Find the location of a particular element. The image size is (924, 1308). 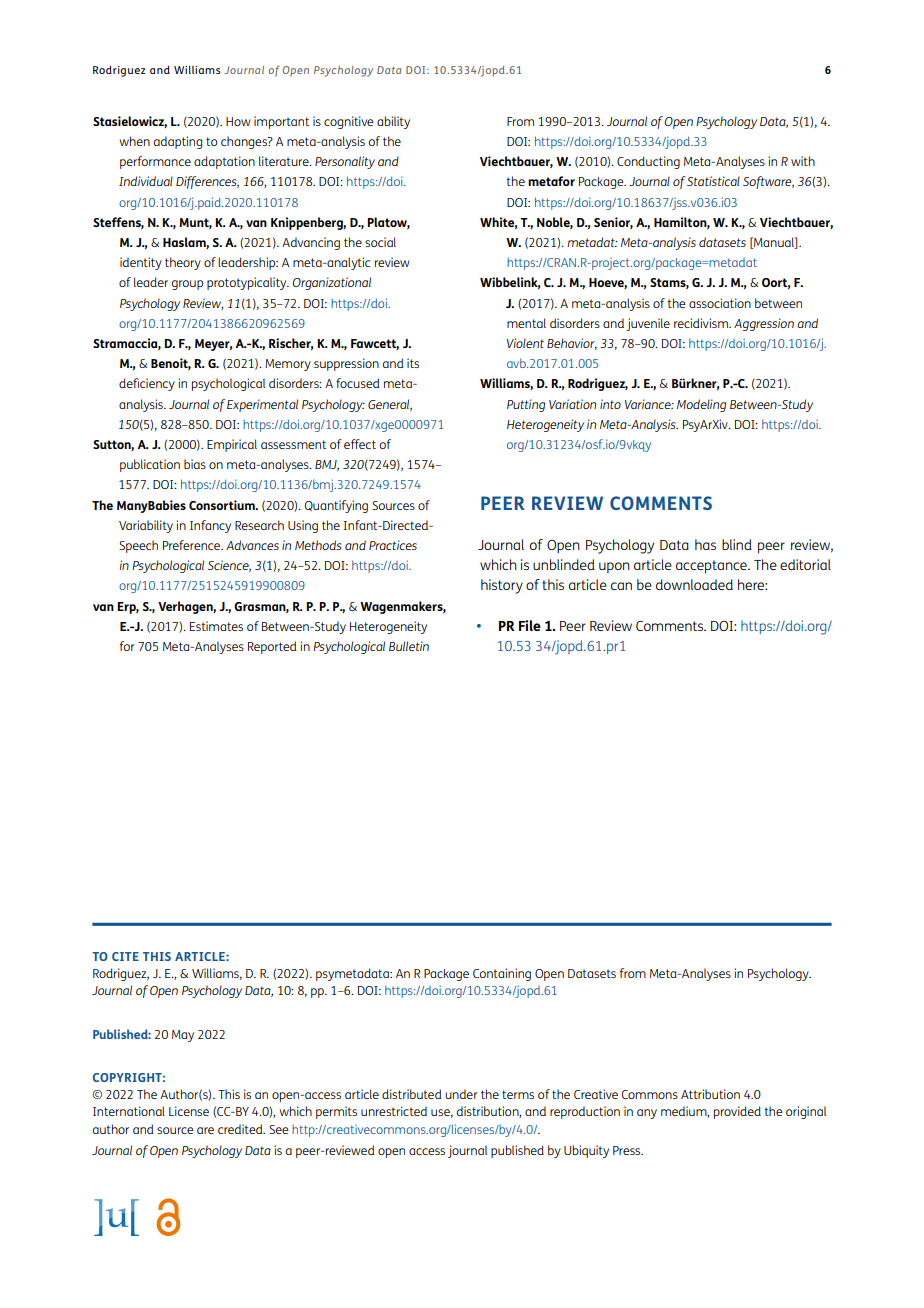

Personality is located at coordinates (345, 162).
